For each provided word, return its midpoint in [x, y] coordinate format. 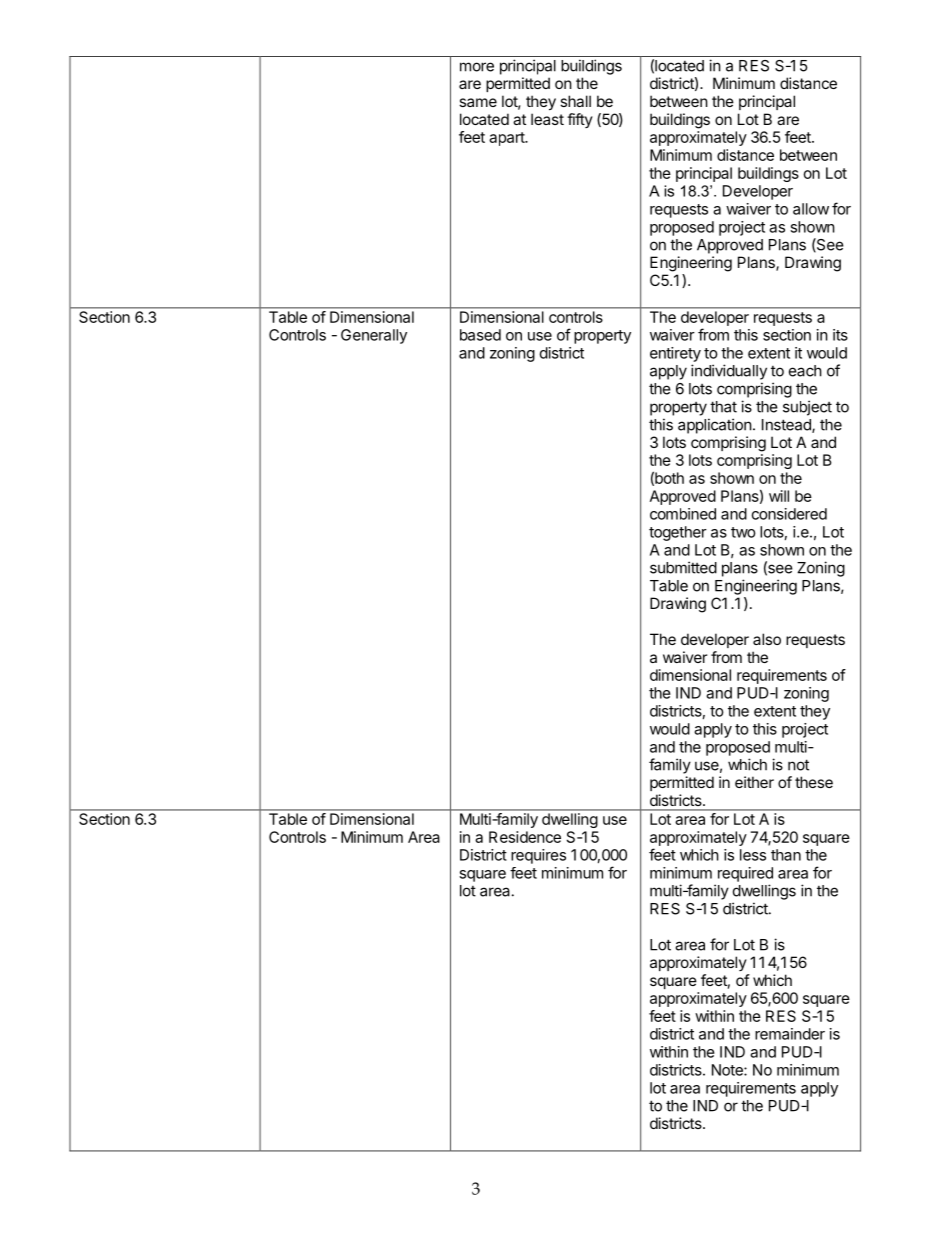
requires [538, 856]
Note [728, 1070]
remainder [790, 1034]
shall [575, 101]
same [478, 102]
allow [811, 209]
